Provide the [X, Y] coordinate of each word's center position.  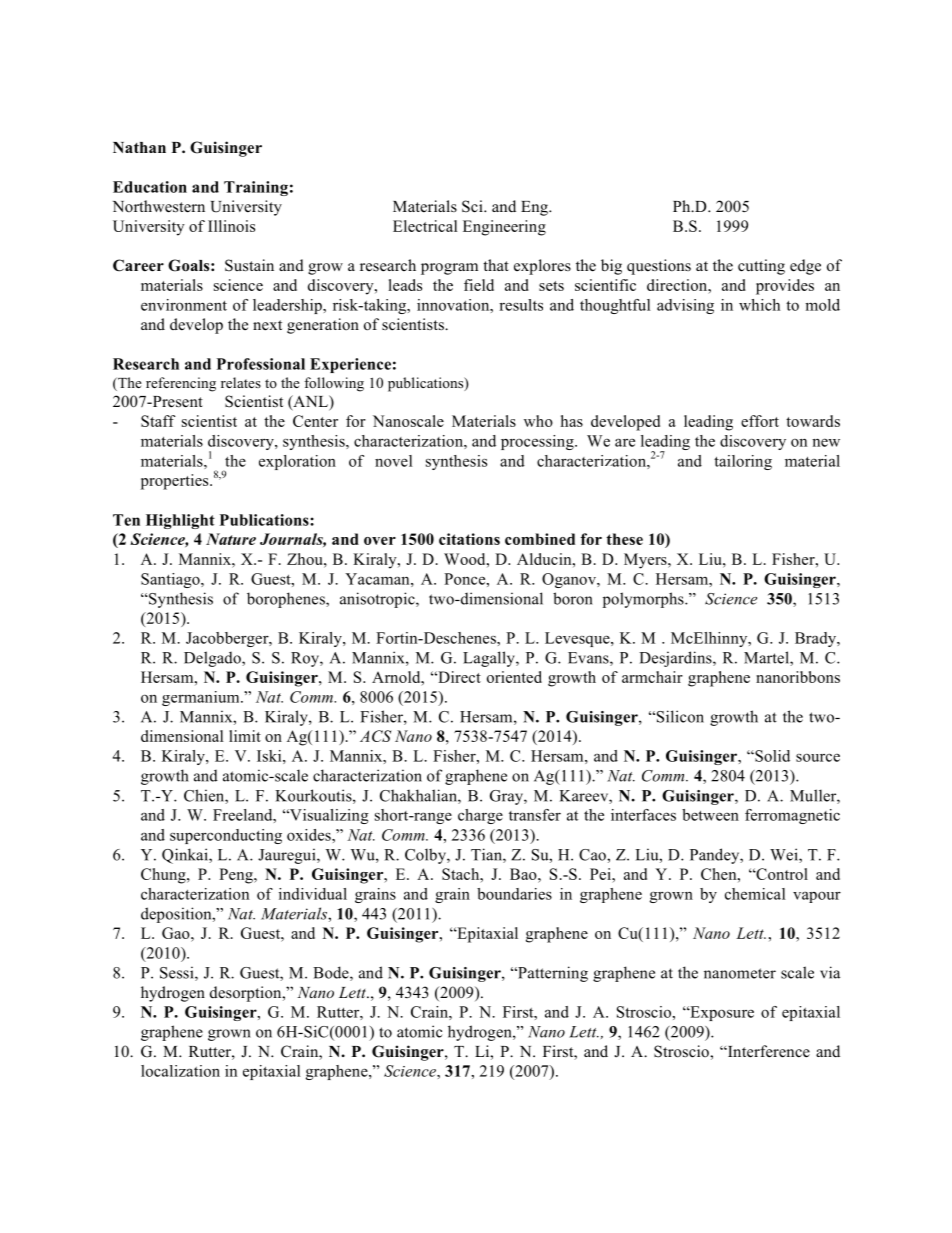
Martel [767, 658]
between [710, 815]
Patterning [552, 974]
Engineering [504, 228]
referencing [181, 384]
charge [480, 816]
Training [256, 188]
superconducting [226, 836]
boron [573, 598]
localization [180, 1071]
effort [760, 421]
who [538, 421]
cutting [761, 267]
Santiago [171, 580]
